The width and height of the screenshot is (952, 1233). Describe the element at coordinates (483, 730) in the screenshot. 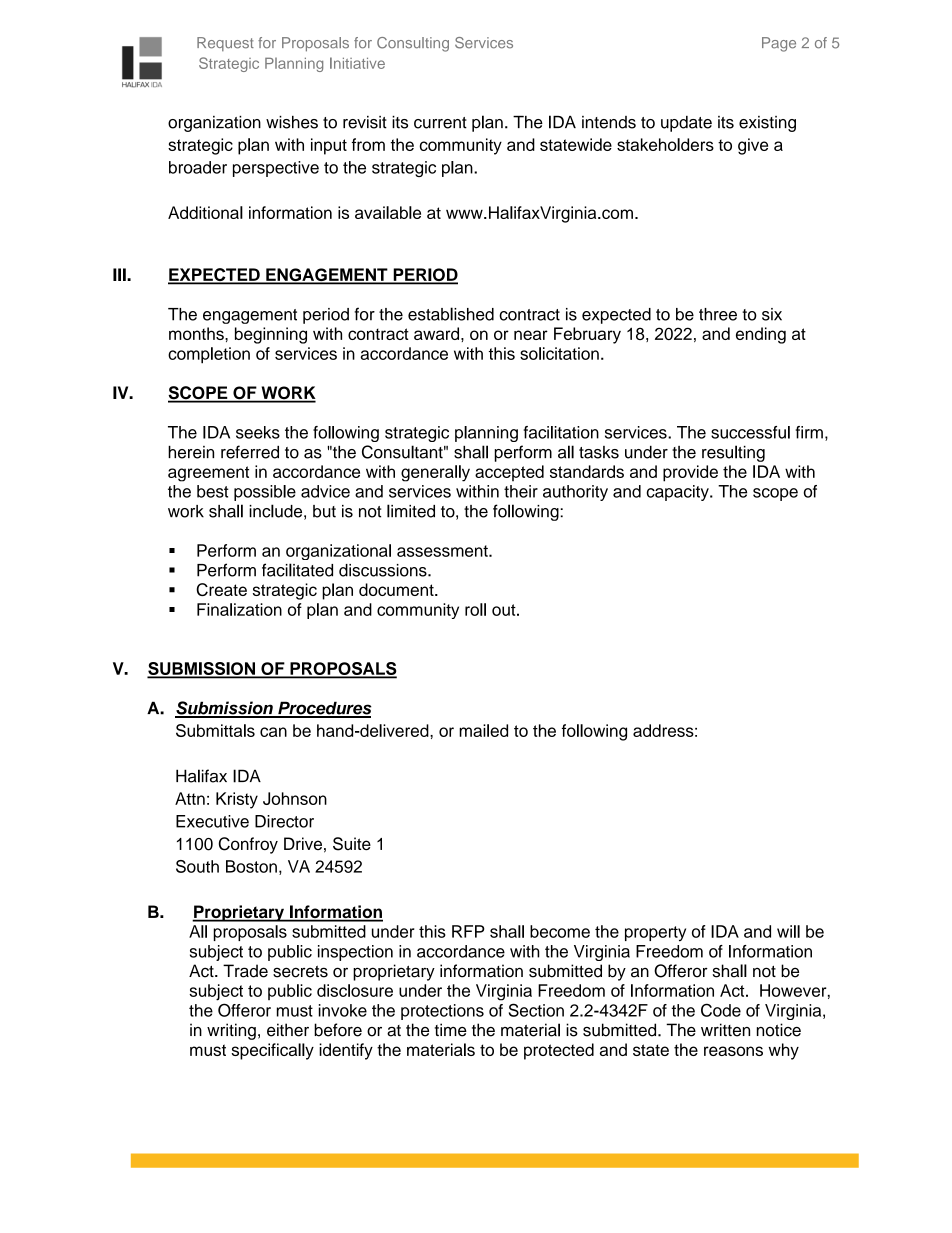

I see `mailed` at that location.
